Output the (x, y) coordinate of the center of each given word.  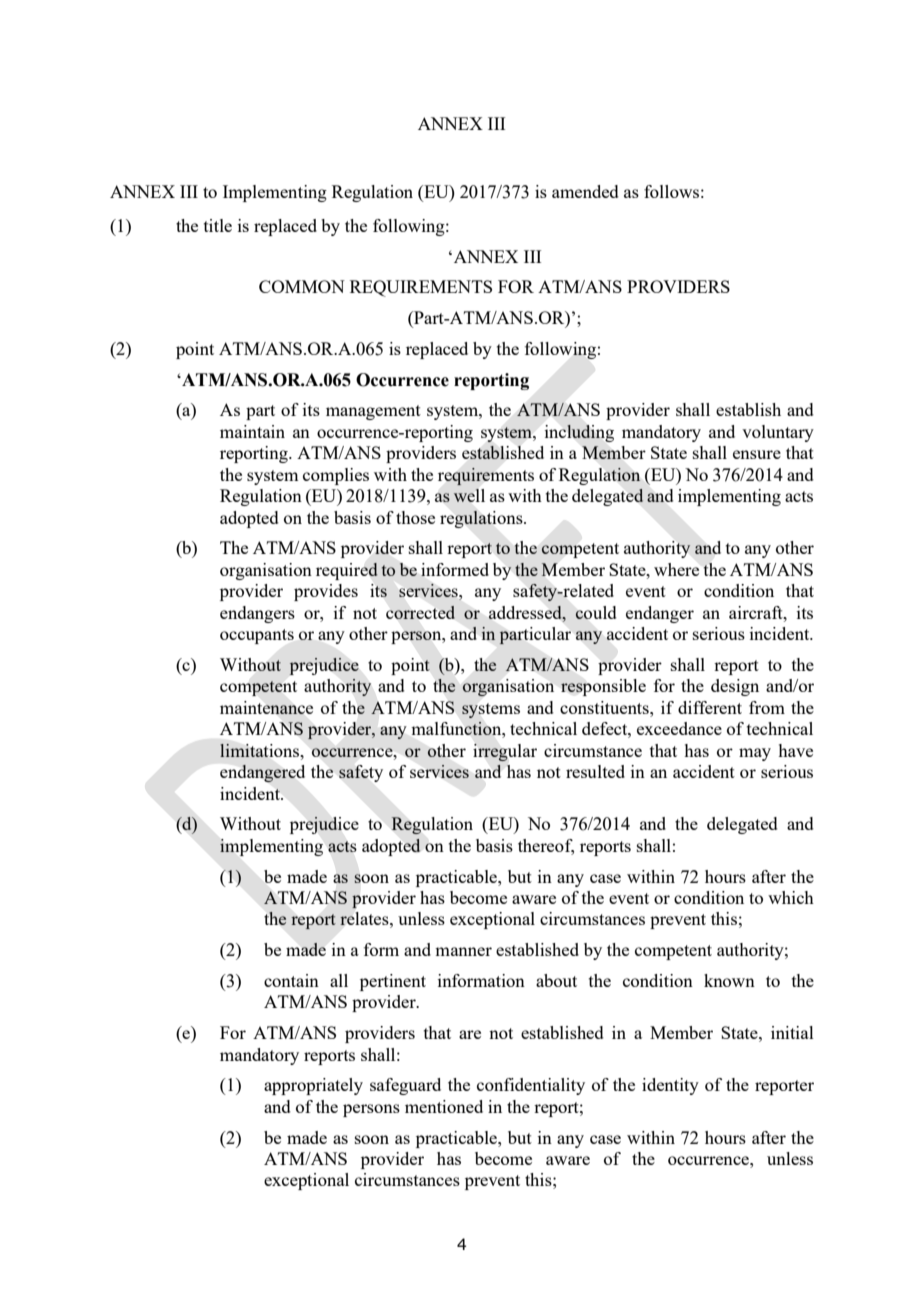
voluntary (778, 433)
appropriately (313, 1086)
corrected (420, 612)
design (735, 687)
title (218, 225)
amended (585, 191)
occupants (257, 636)
